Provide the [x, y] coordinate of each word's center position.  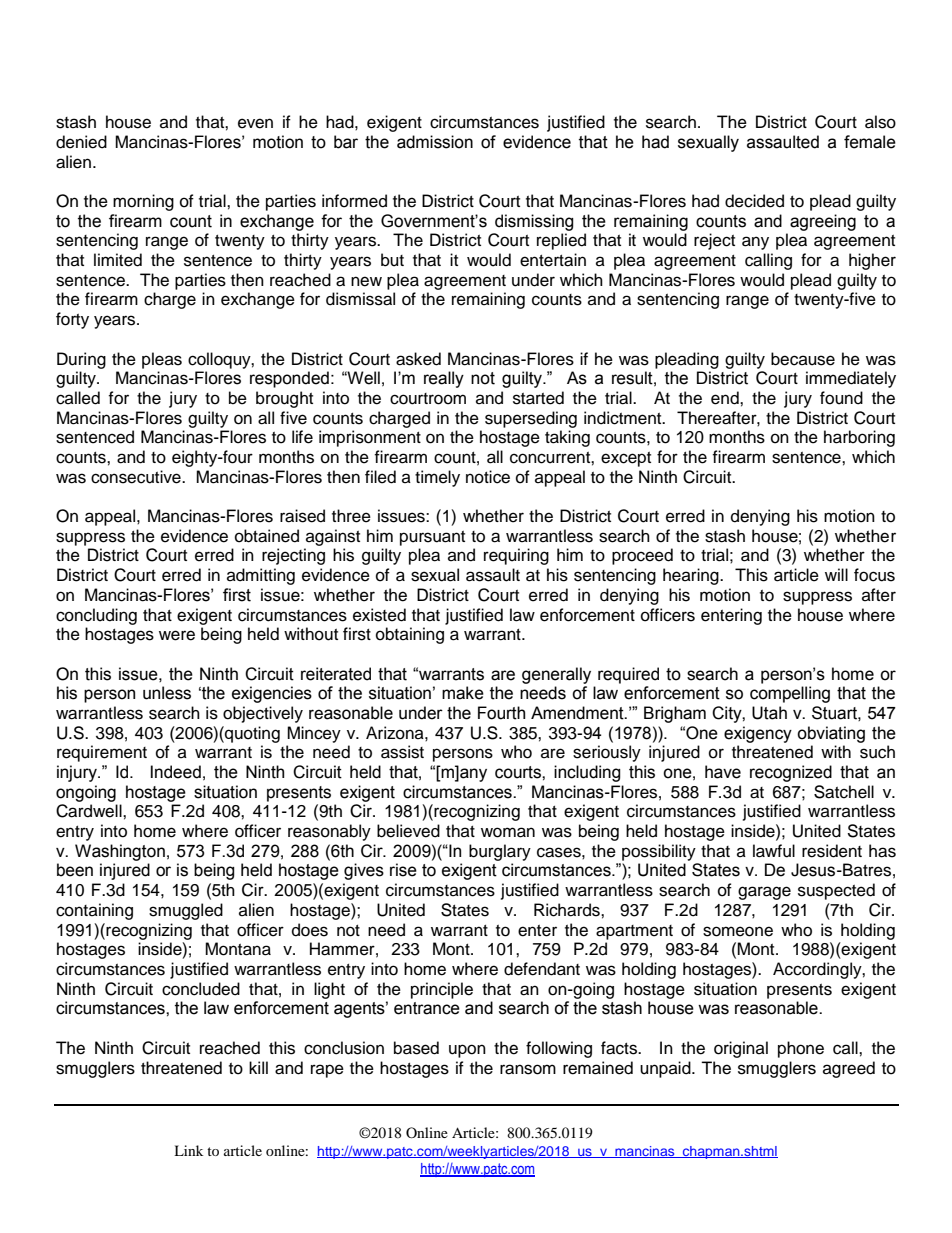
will [836, 574]
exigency [758, 734]
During [81, 360]
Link [188, 1150]
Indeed [176, 772]
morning [143, 202]
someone [738, 931]
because [803, 359]
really [444, 379]
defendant [542, 969]
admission [435, 142]
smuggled [186, 911]
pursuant [432, 538]
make [463, 693]
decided [754, 201]
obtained [267, 536]
